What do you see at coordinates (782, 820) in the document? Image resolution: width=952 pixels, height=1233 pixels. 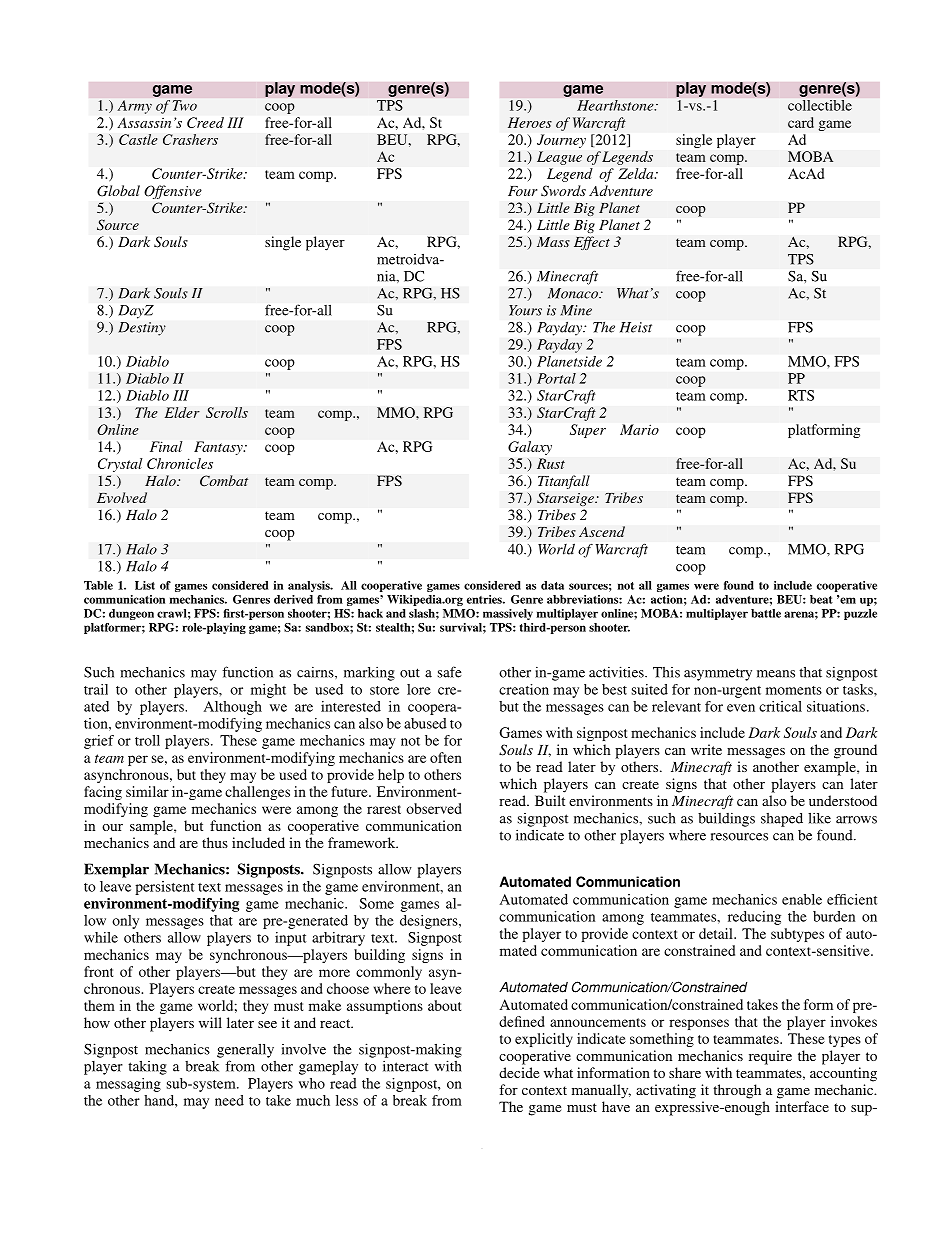 I see `shaped` at bounding box center [782, 820].
